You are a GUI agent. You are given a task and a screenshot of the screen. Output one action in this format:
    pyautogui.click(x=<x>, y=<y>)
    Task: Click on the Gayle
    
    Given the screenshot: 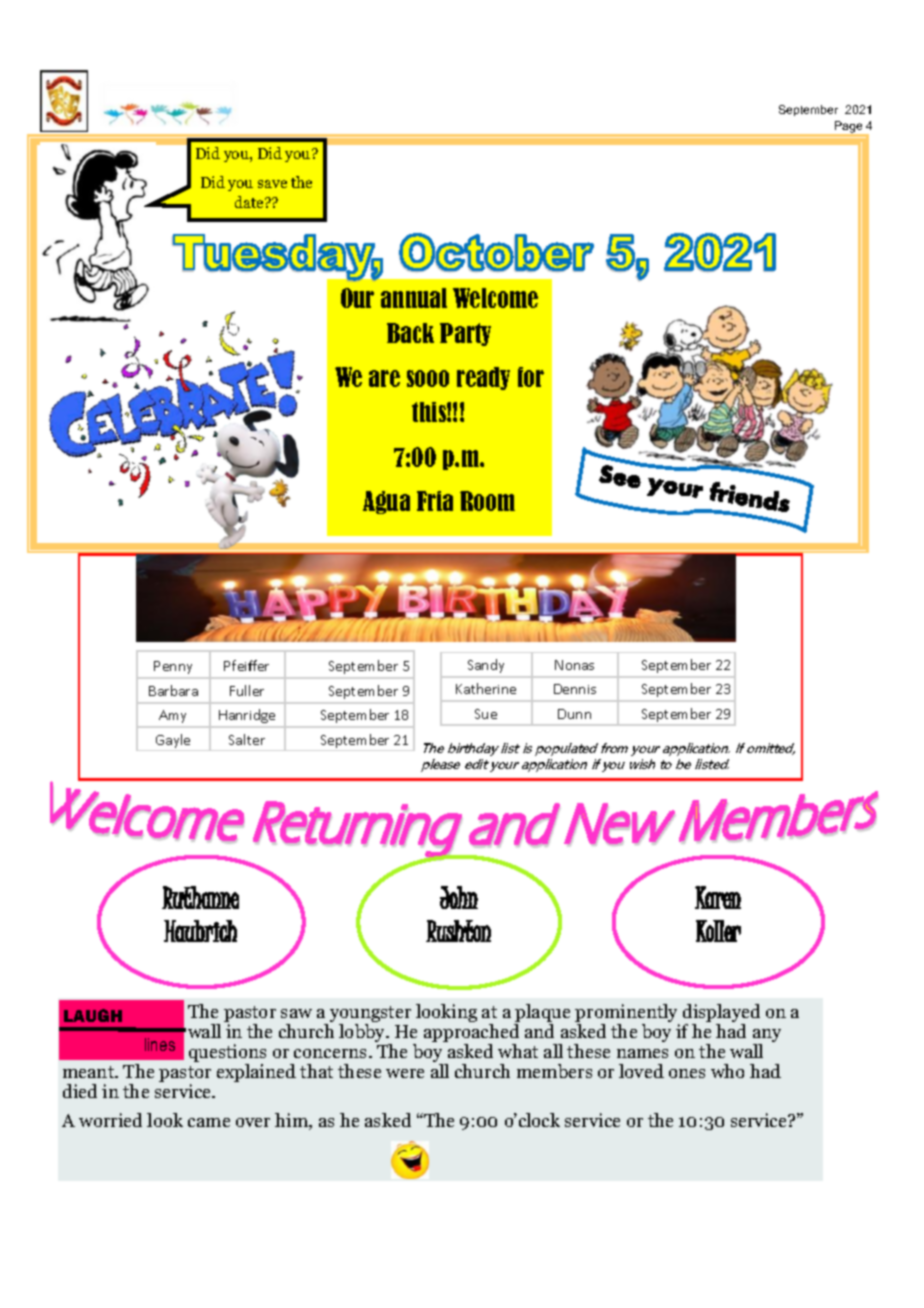 What is the action you would take?
    pyautogui.click(x=173, y=741)
